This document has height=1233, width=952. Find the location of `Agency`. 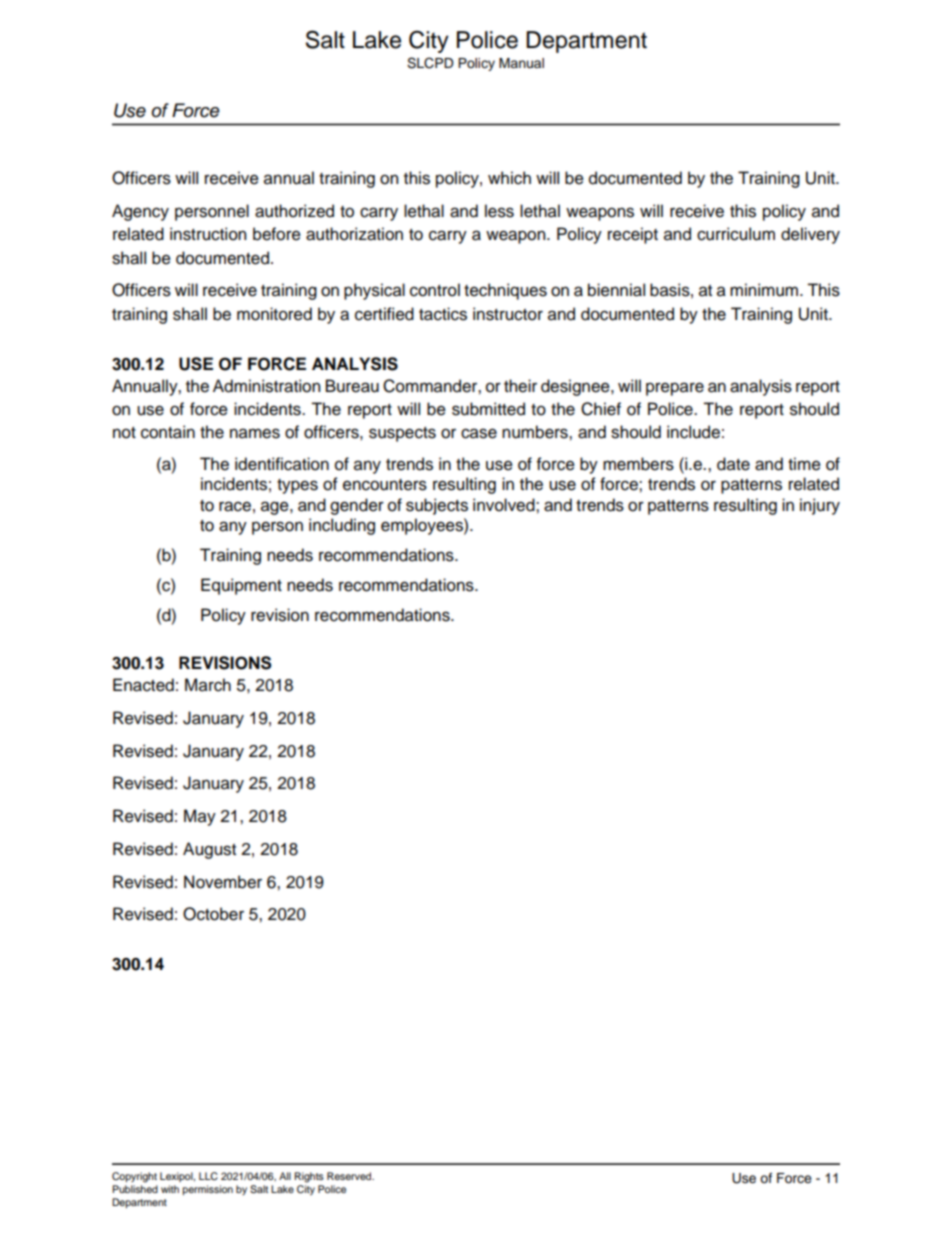

Agency is located at coordinates (140, 212).
